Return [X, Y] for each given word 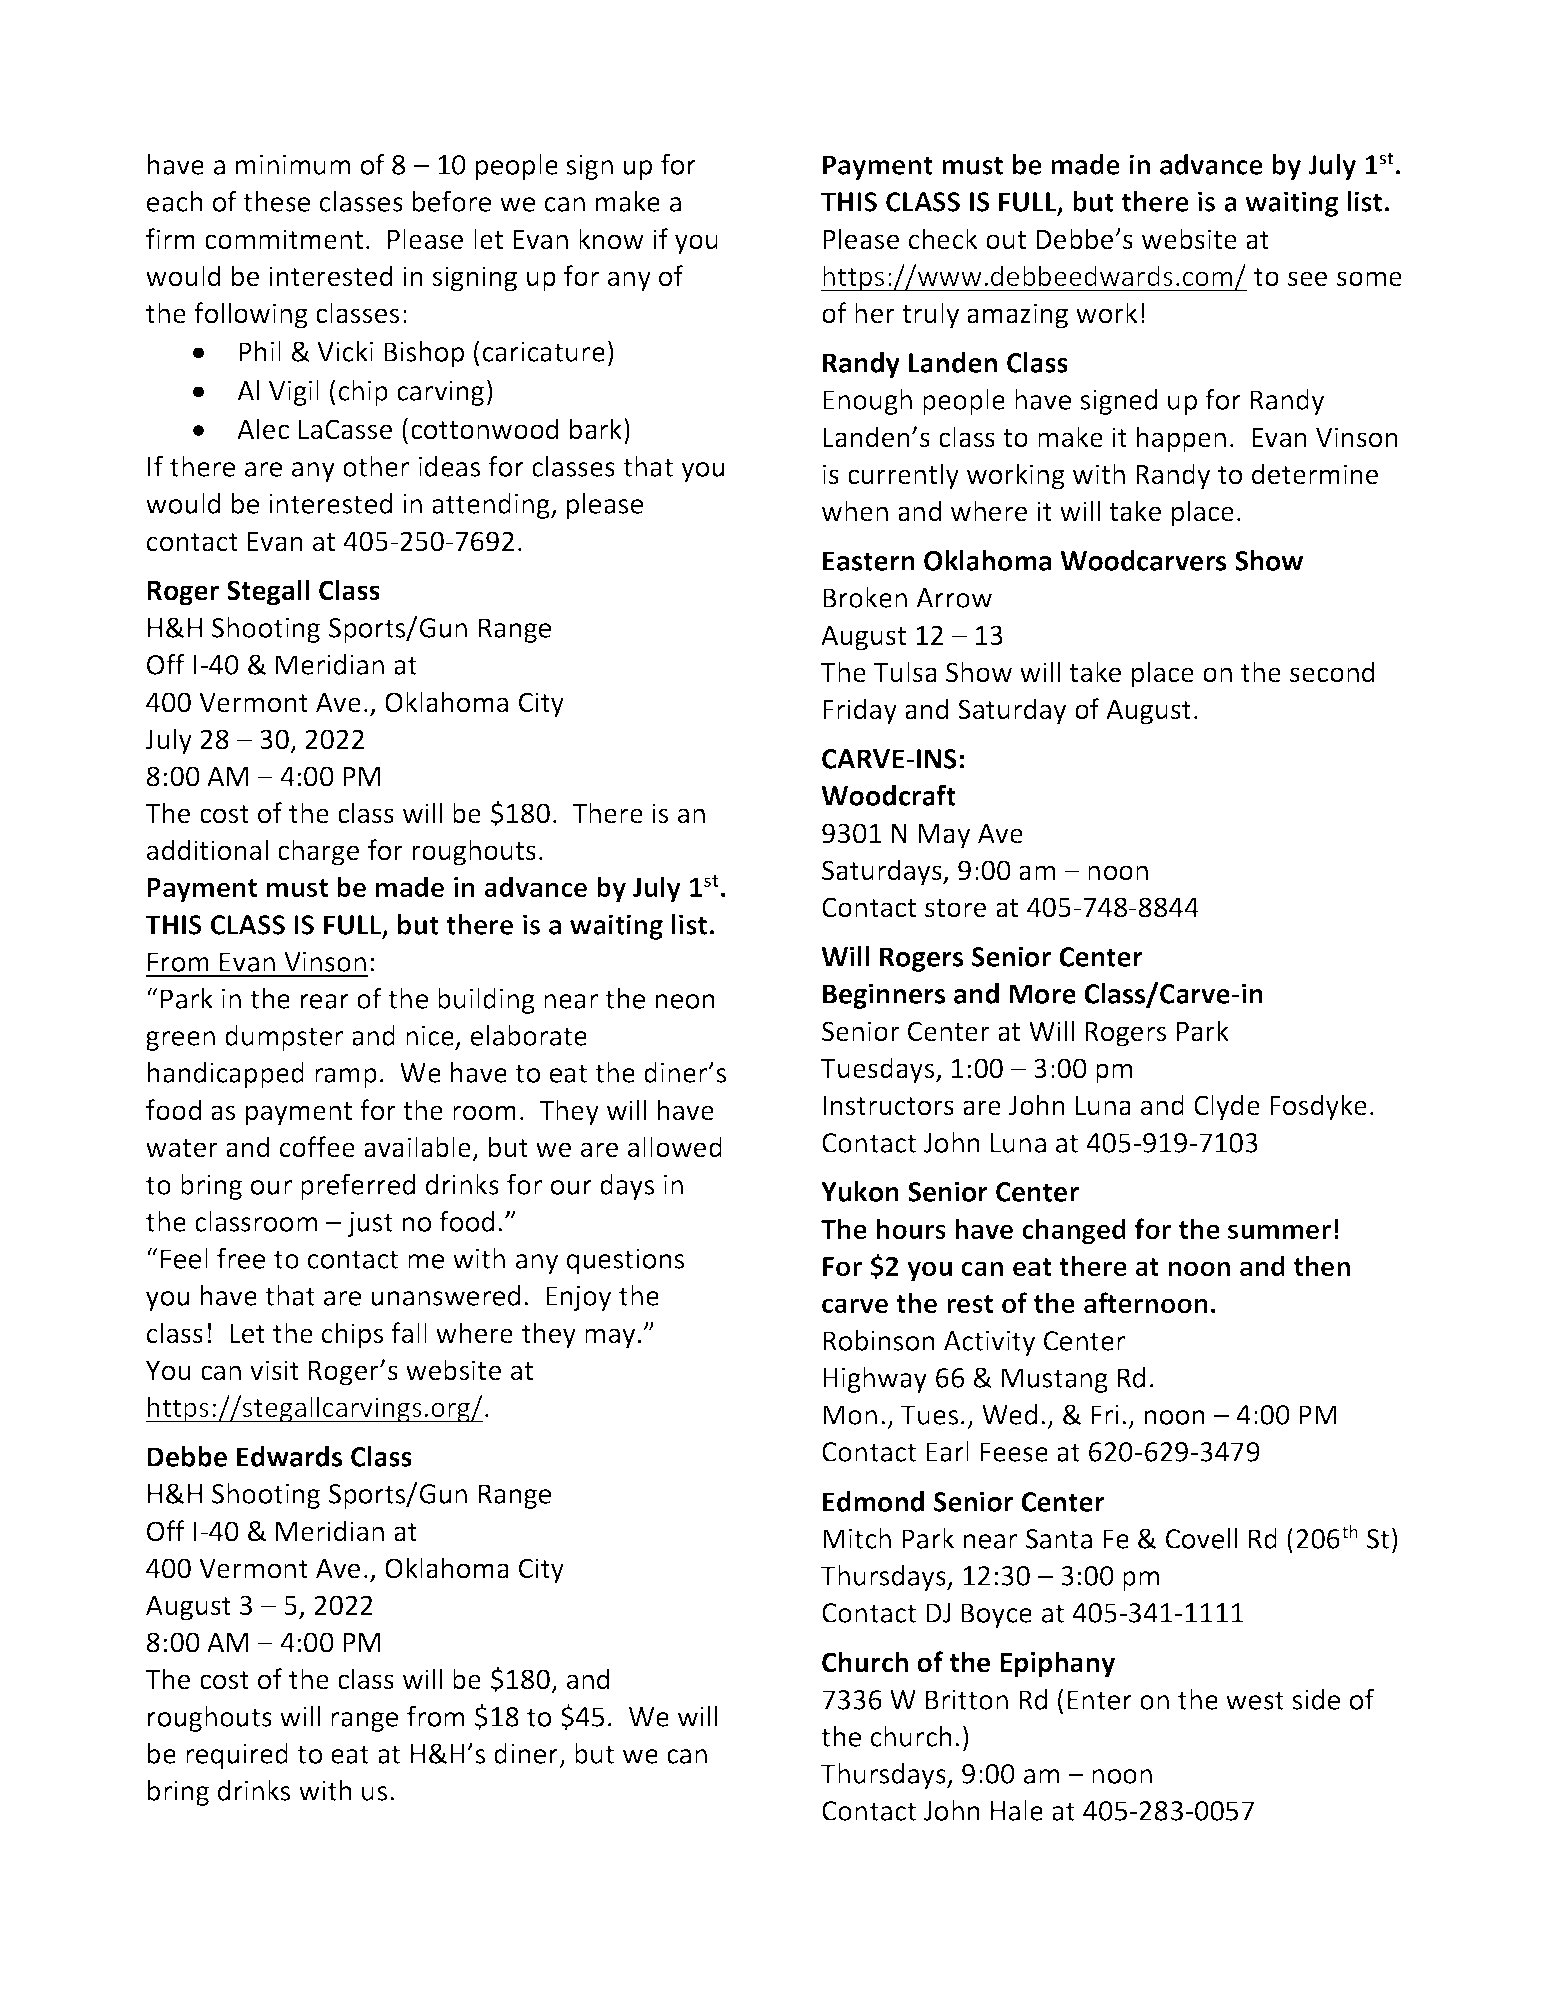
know [611, 239]
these [276, 201]
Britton [967, 1700]
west [1255, 1700]
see [1307, 279]
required [237, 1756]
